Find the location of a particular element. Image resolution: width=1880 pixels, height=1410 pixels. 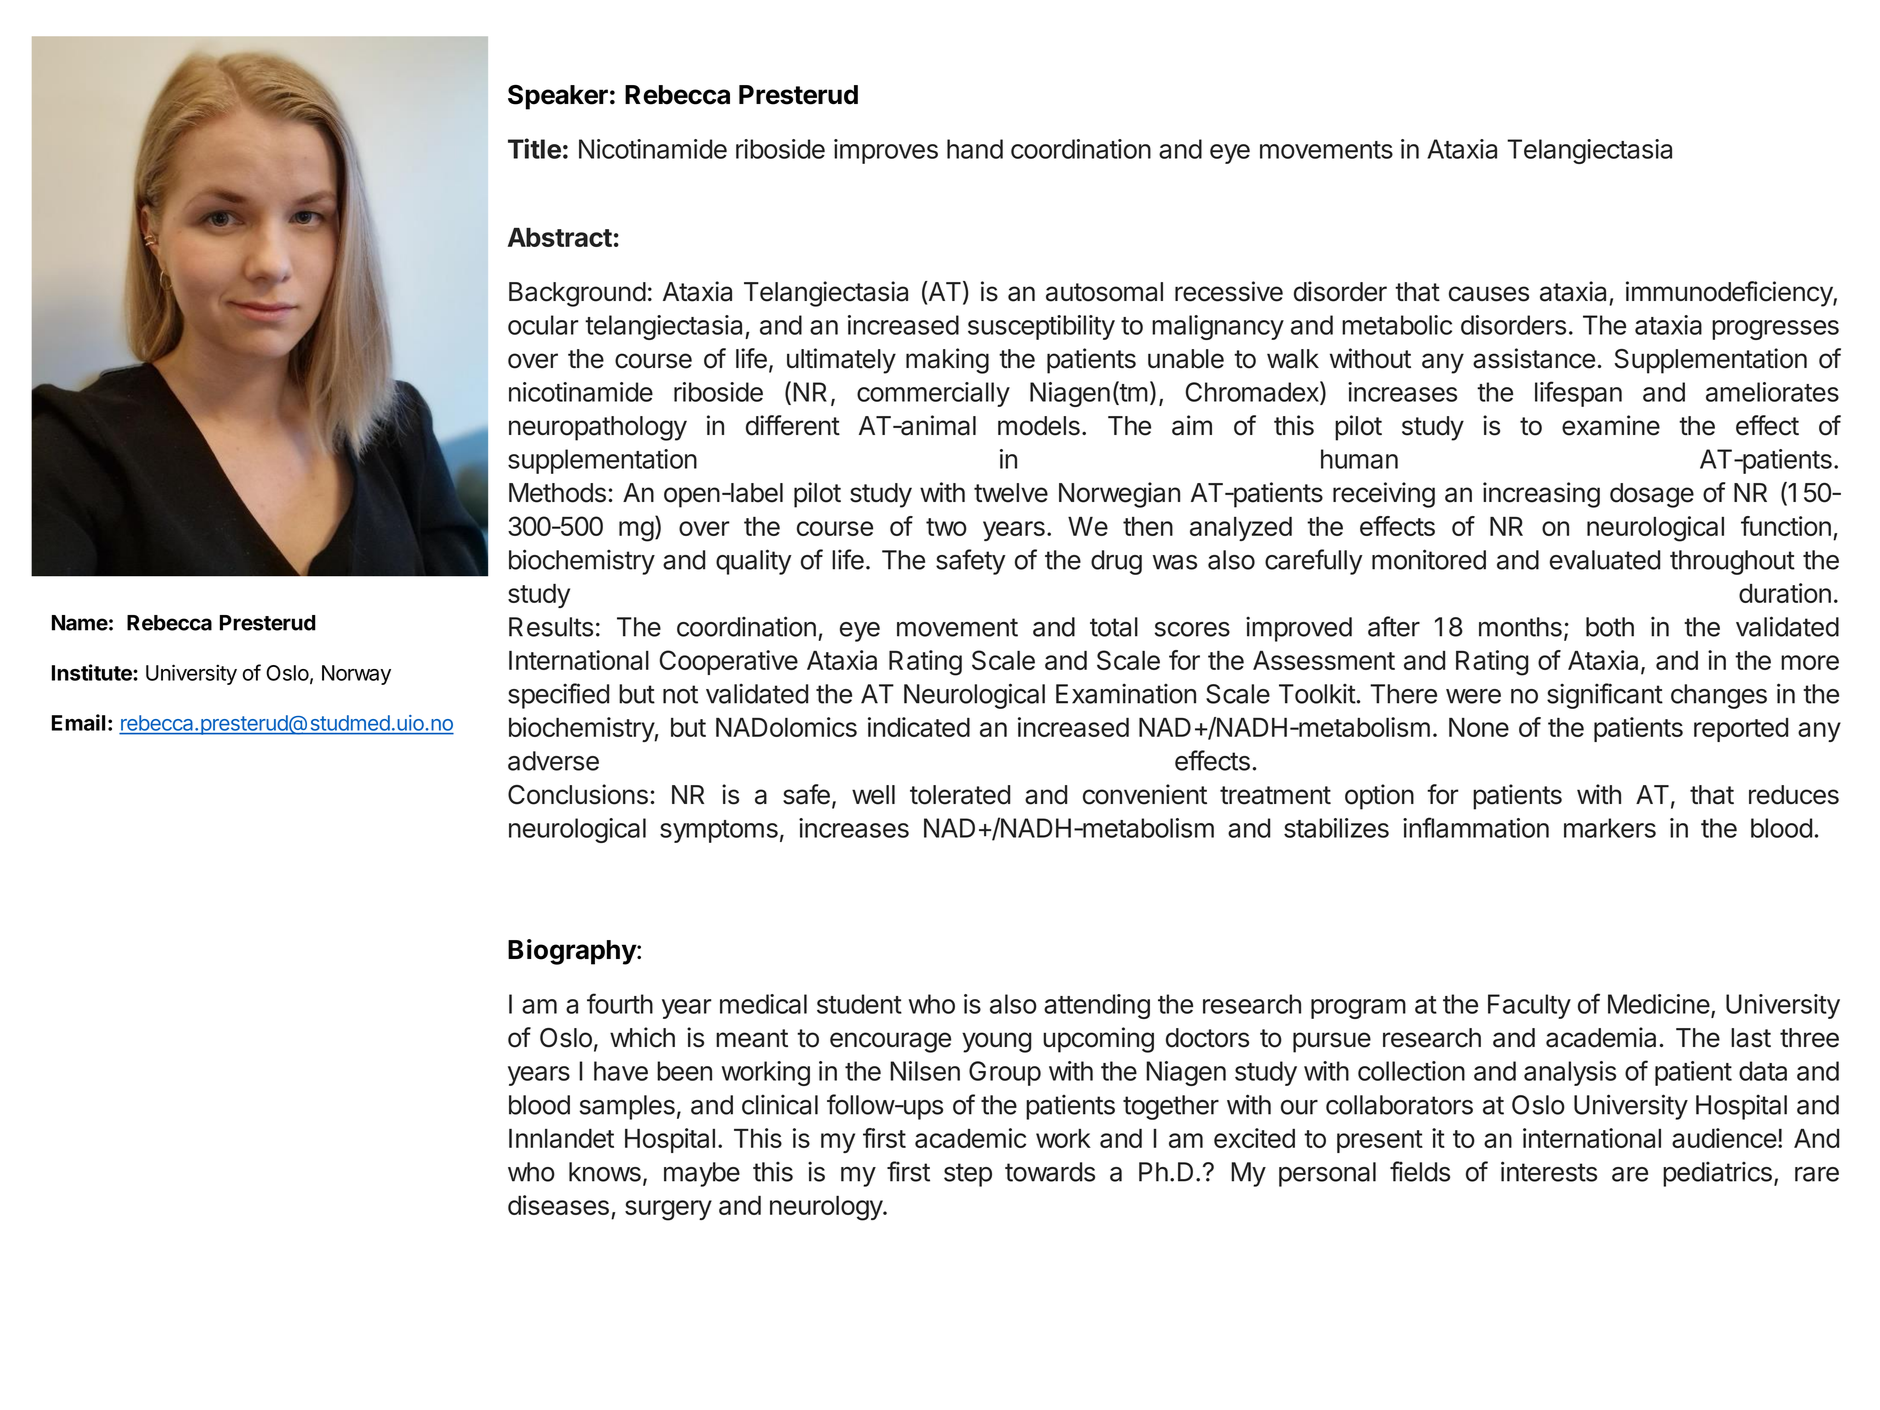

causes is located at coordinates (1489, 294).
